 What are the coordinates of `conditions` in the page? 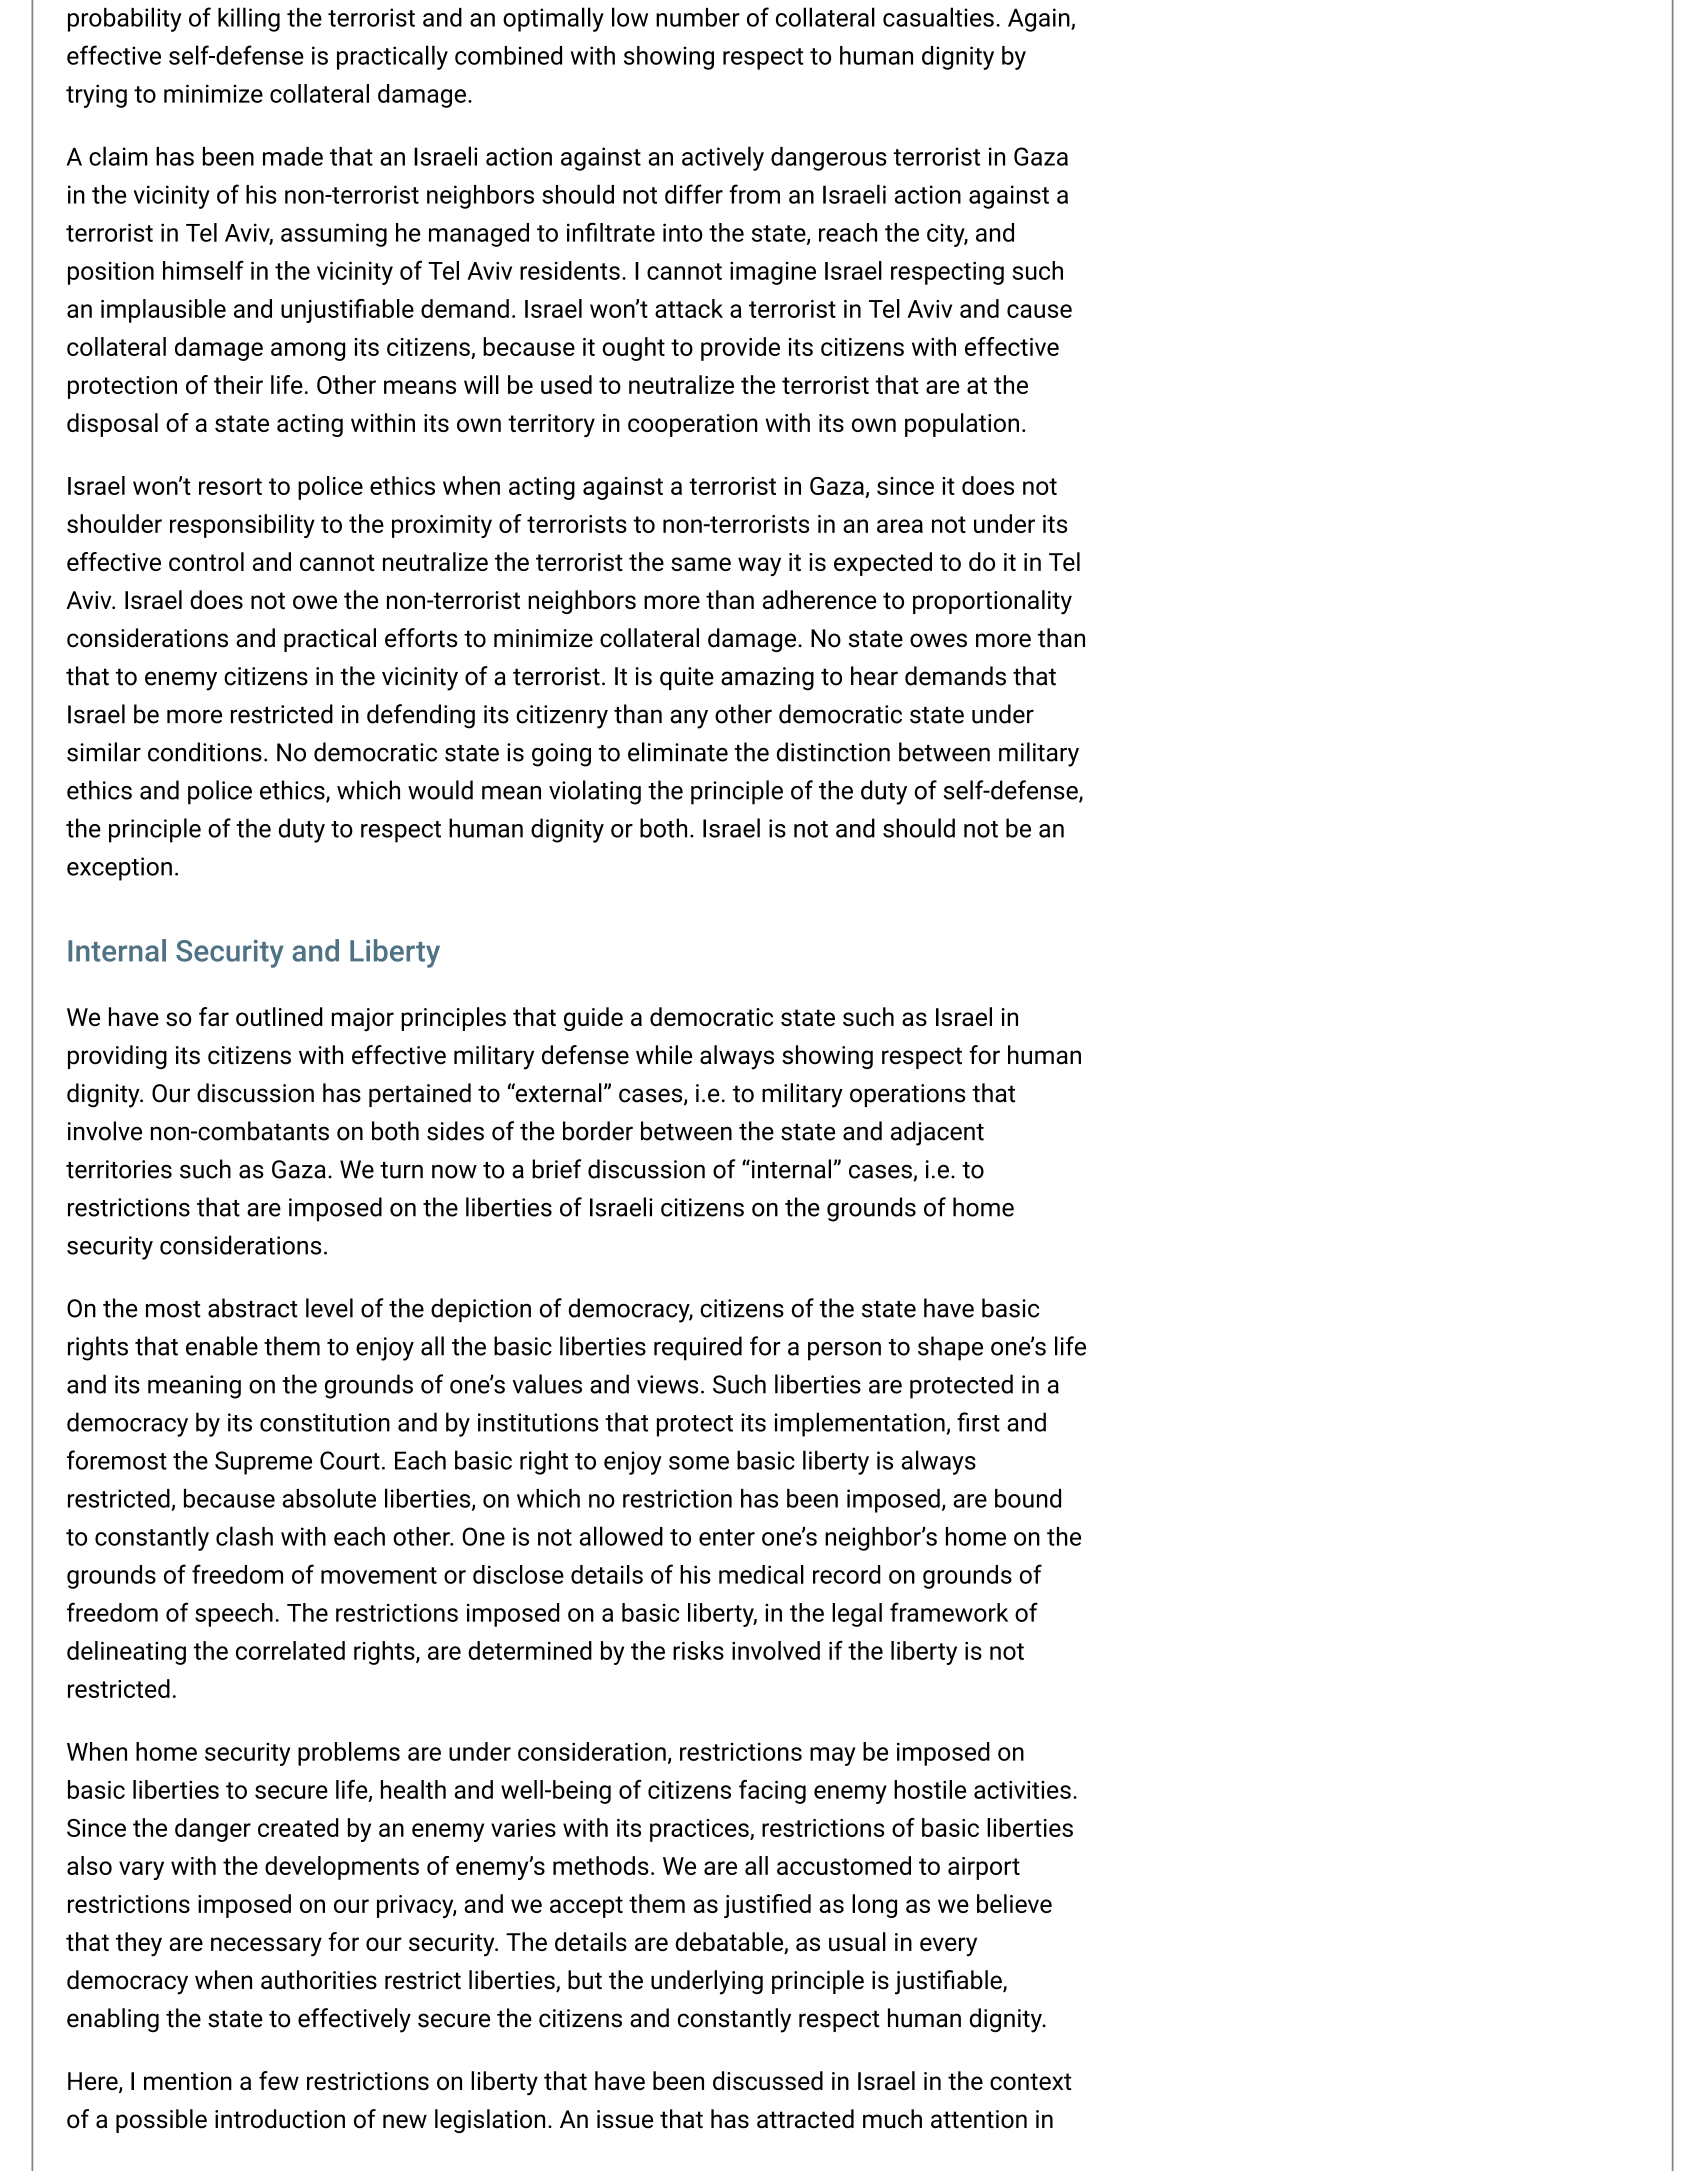 It's located at (205, 752).
